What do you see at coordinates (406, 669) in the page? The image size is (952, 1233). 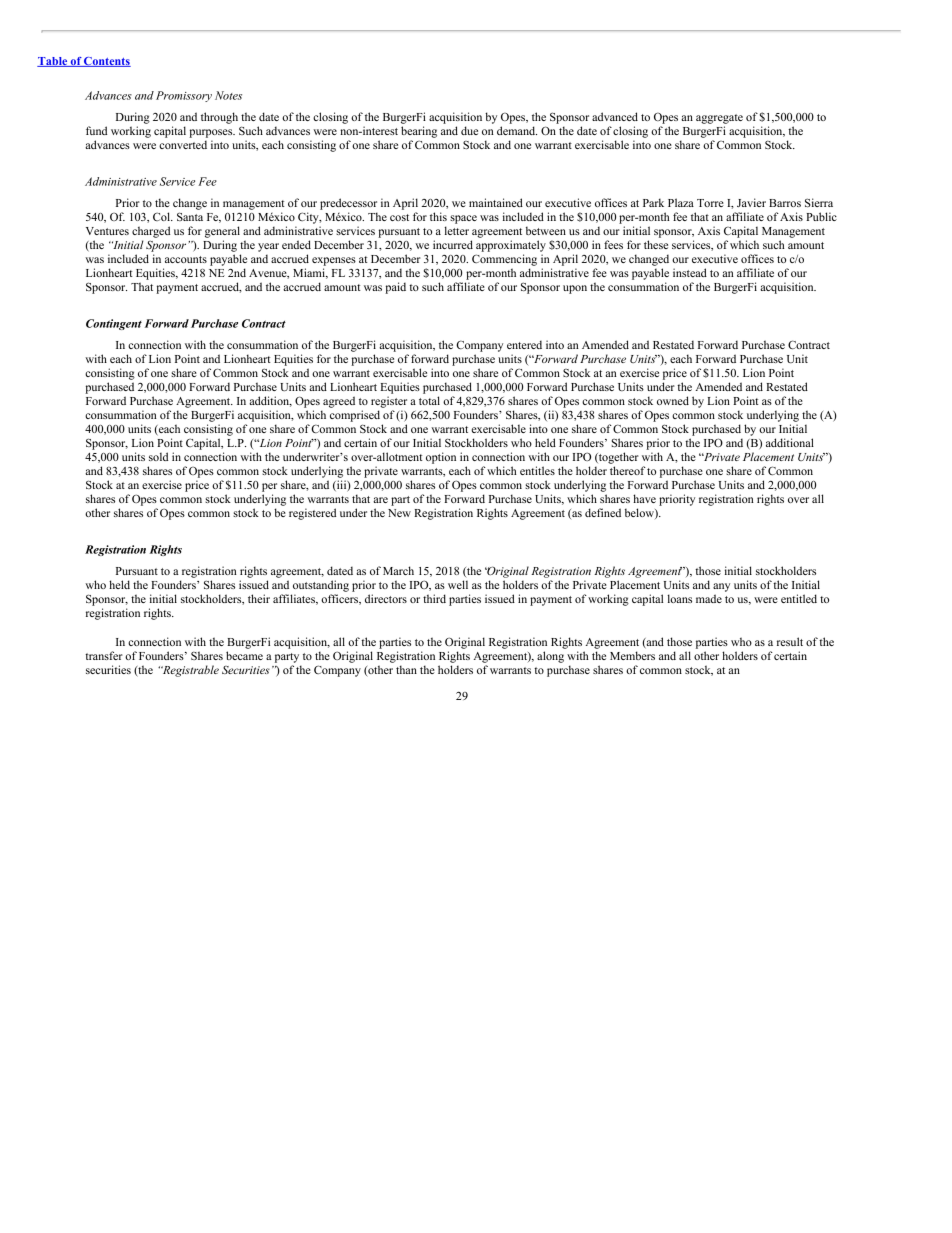 I see `than` at bounding box center [406, 669].
